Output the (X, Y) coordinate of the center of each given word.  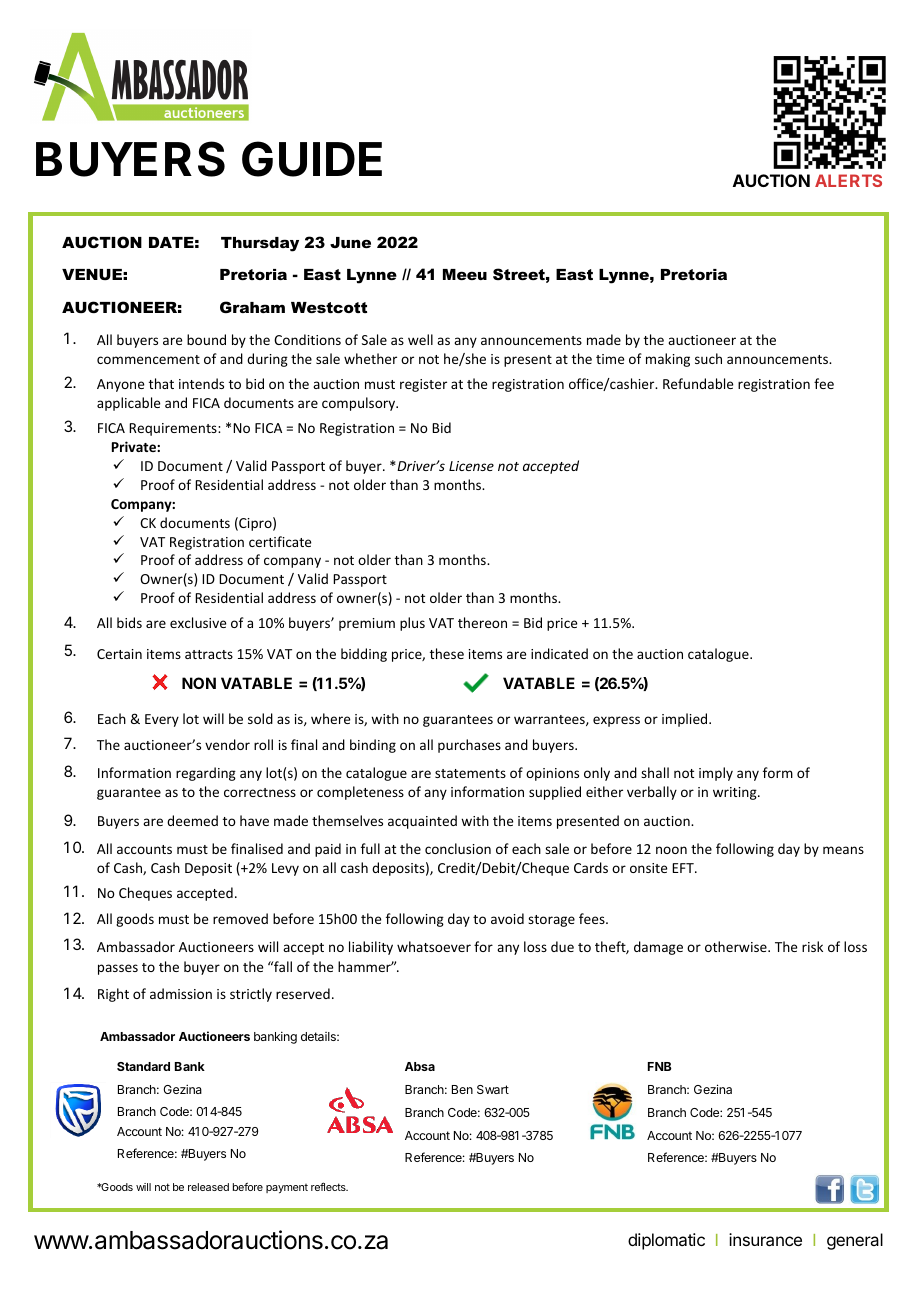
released (208, 1187)
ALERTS (848, 180)
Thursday (260, 244)
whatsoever (434, 946)
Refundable (698, 383)
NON (199, 683)
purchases (469, 746)
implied (686, 720)
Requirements (174, 429)
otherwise (737, 946)
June (350, 242)
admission (181, 993)
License (471, 466)
